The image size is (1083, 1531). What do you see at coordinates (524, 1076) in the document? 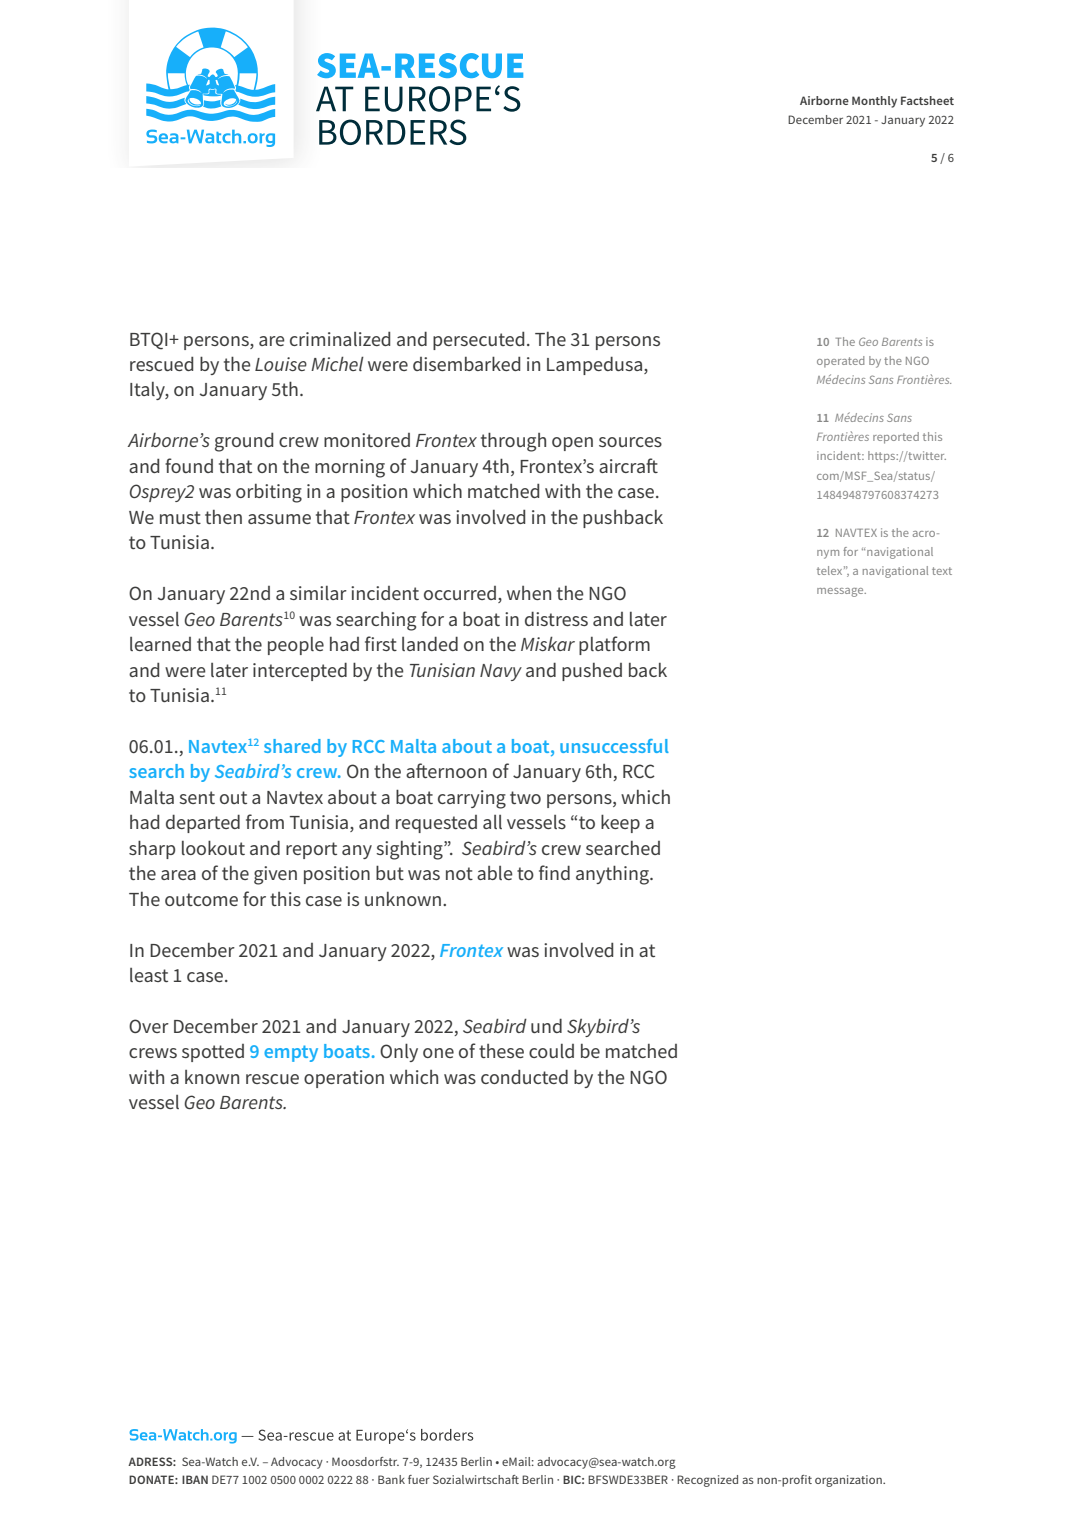
I see `conducted` at bounding box center [524, 1076].
